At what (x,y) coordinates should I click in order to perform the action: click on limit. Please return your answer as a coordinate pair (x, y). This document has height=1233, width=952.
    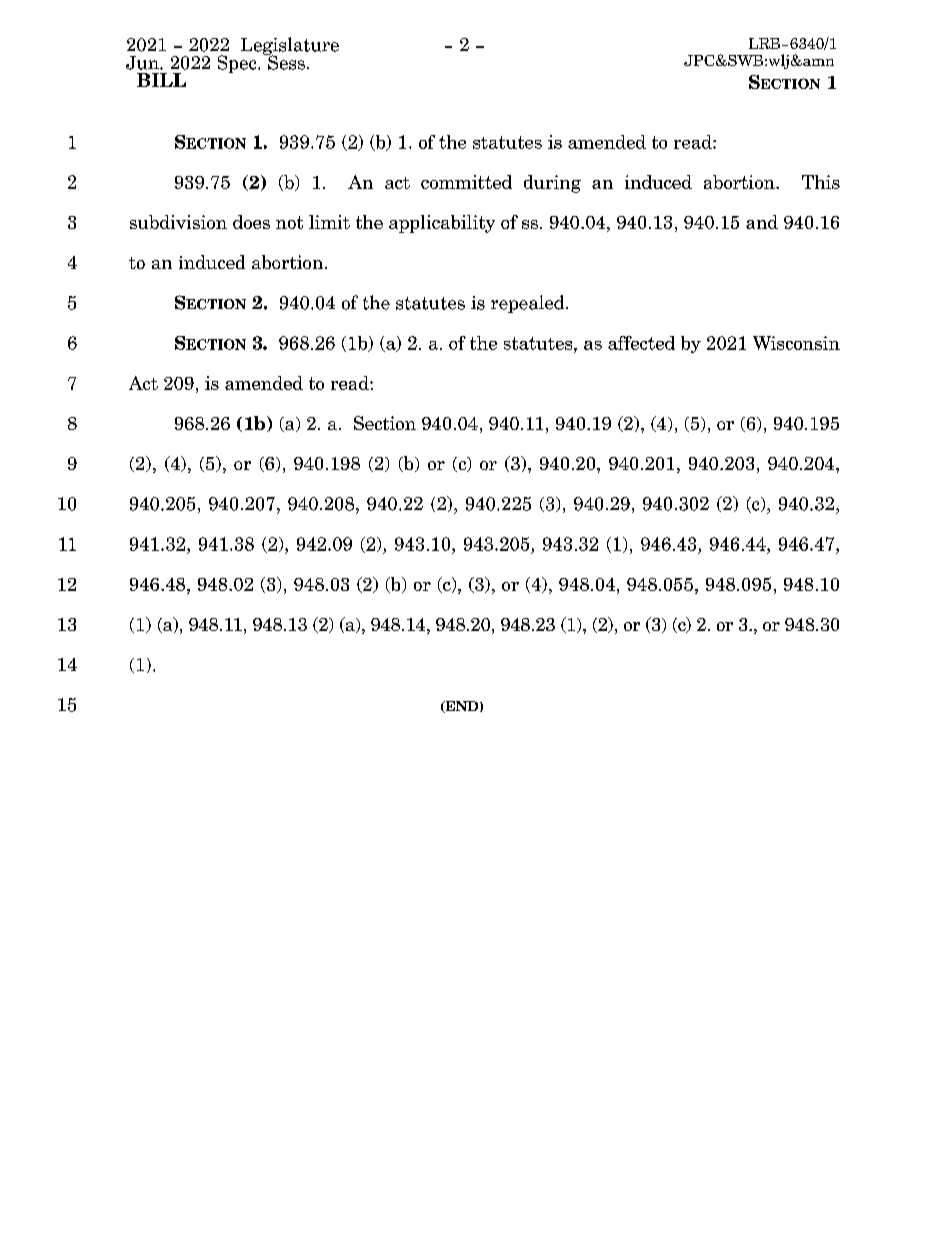
    Looking at the image, I should click on (329, 222).
